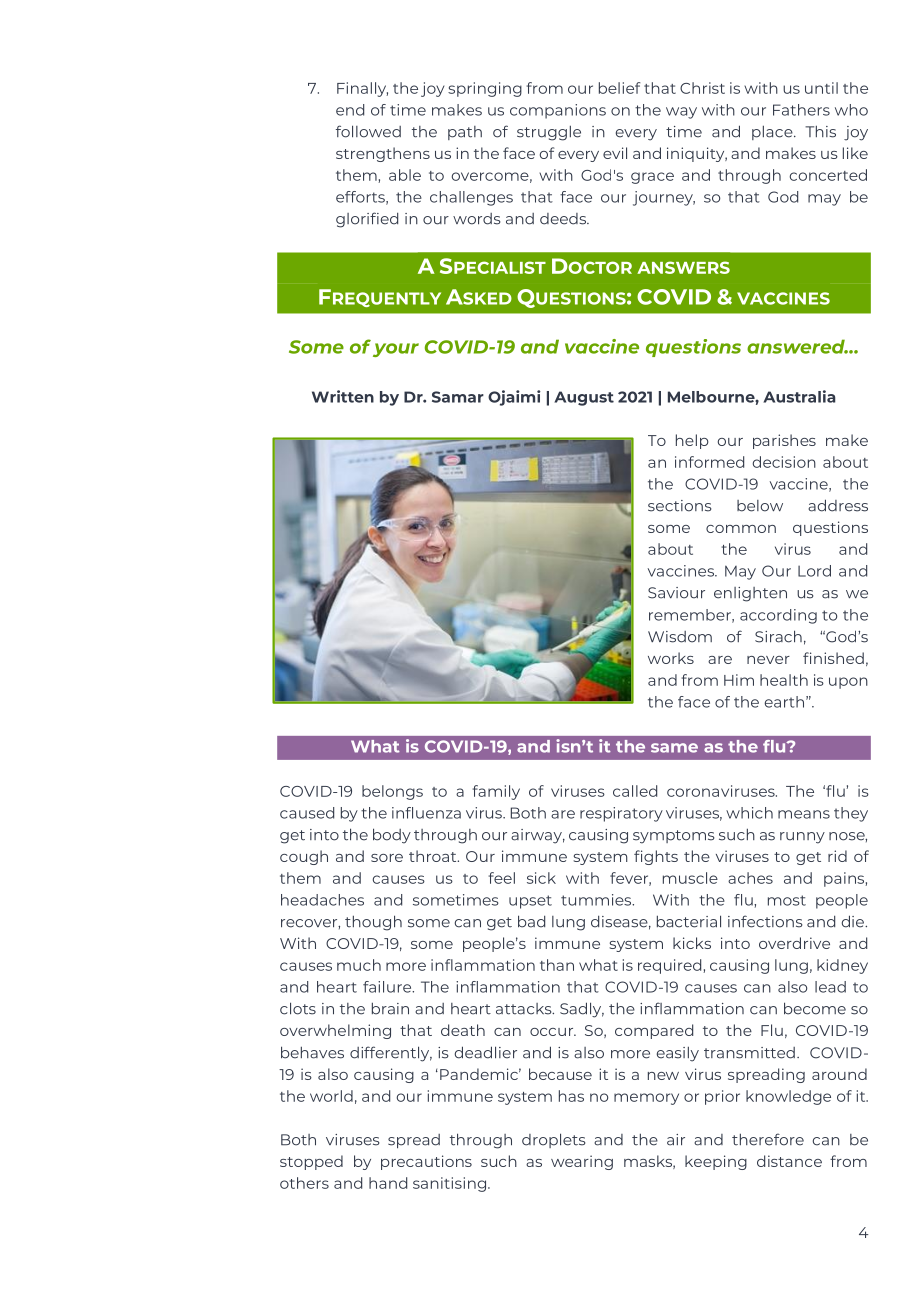  I want to click on followed, so click(368, 131).
